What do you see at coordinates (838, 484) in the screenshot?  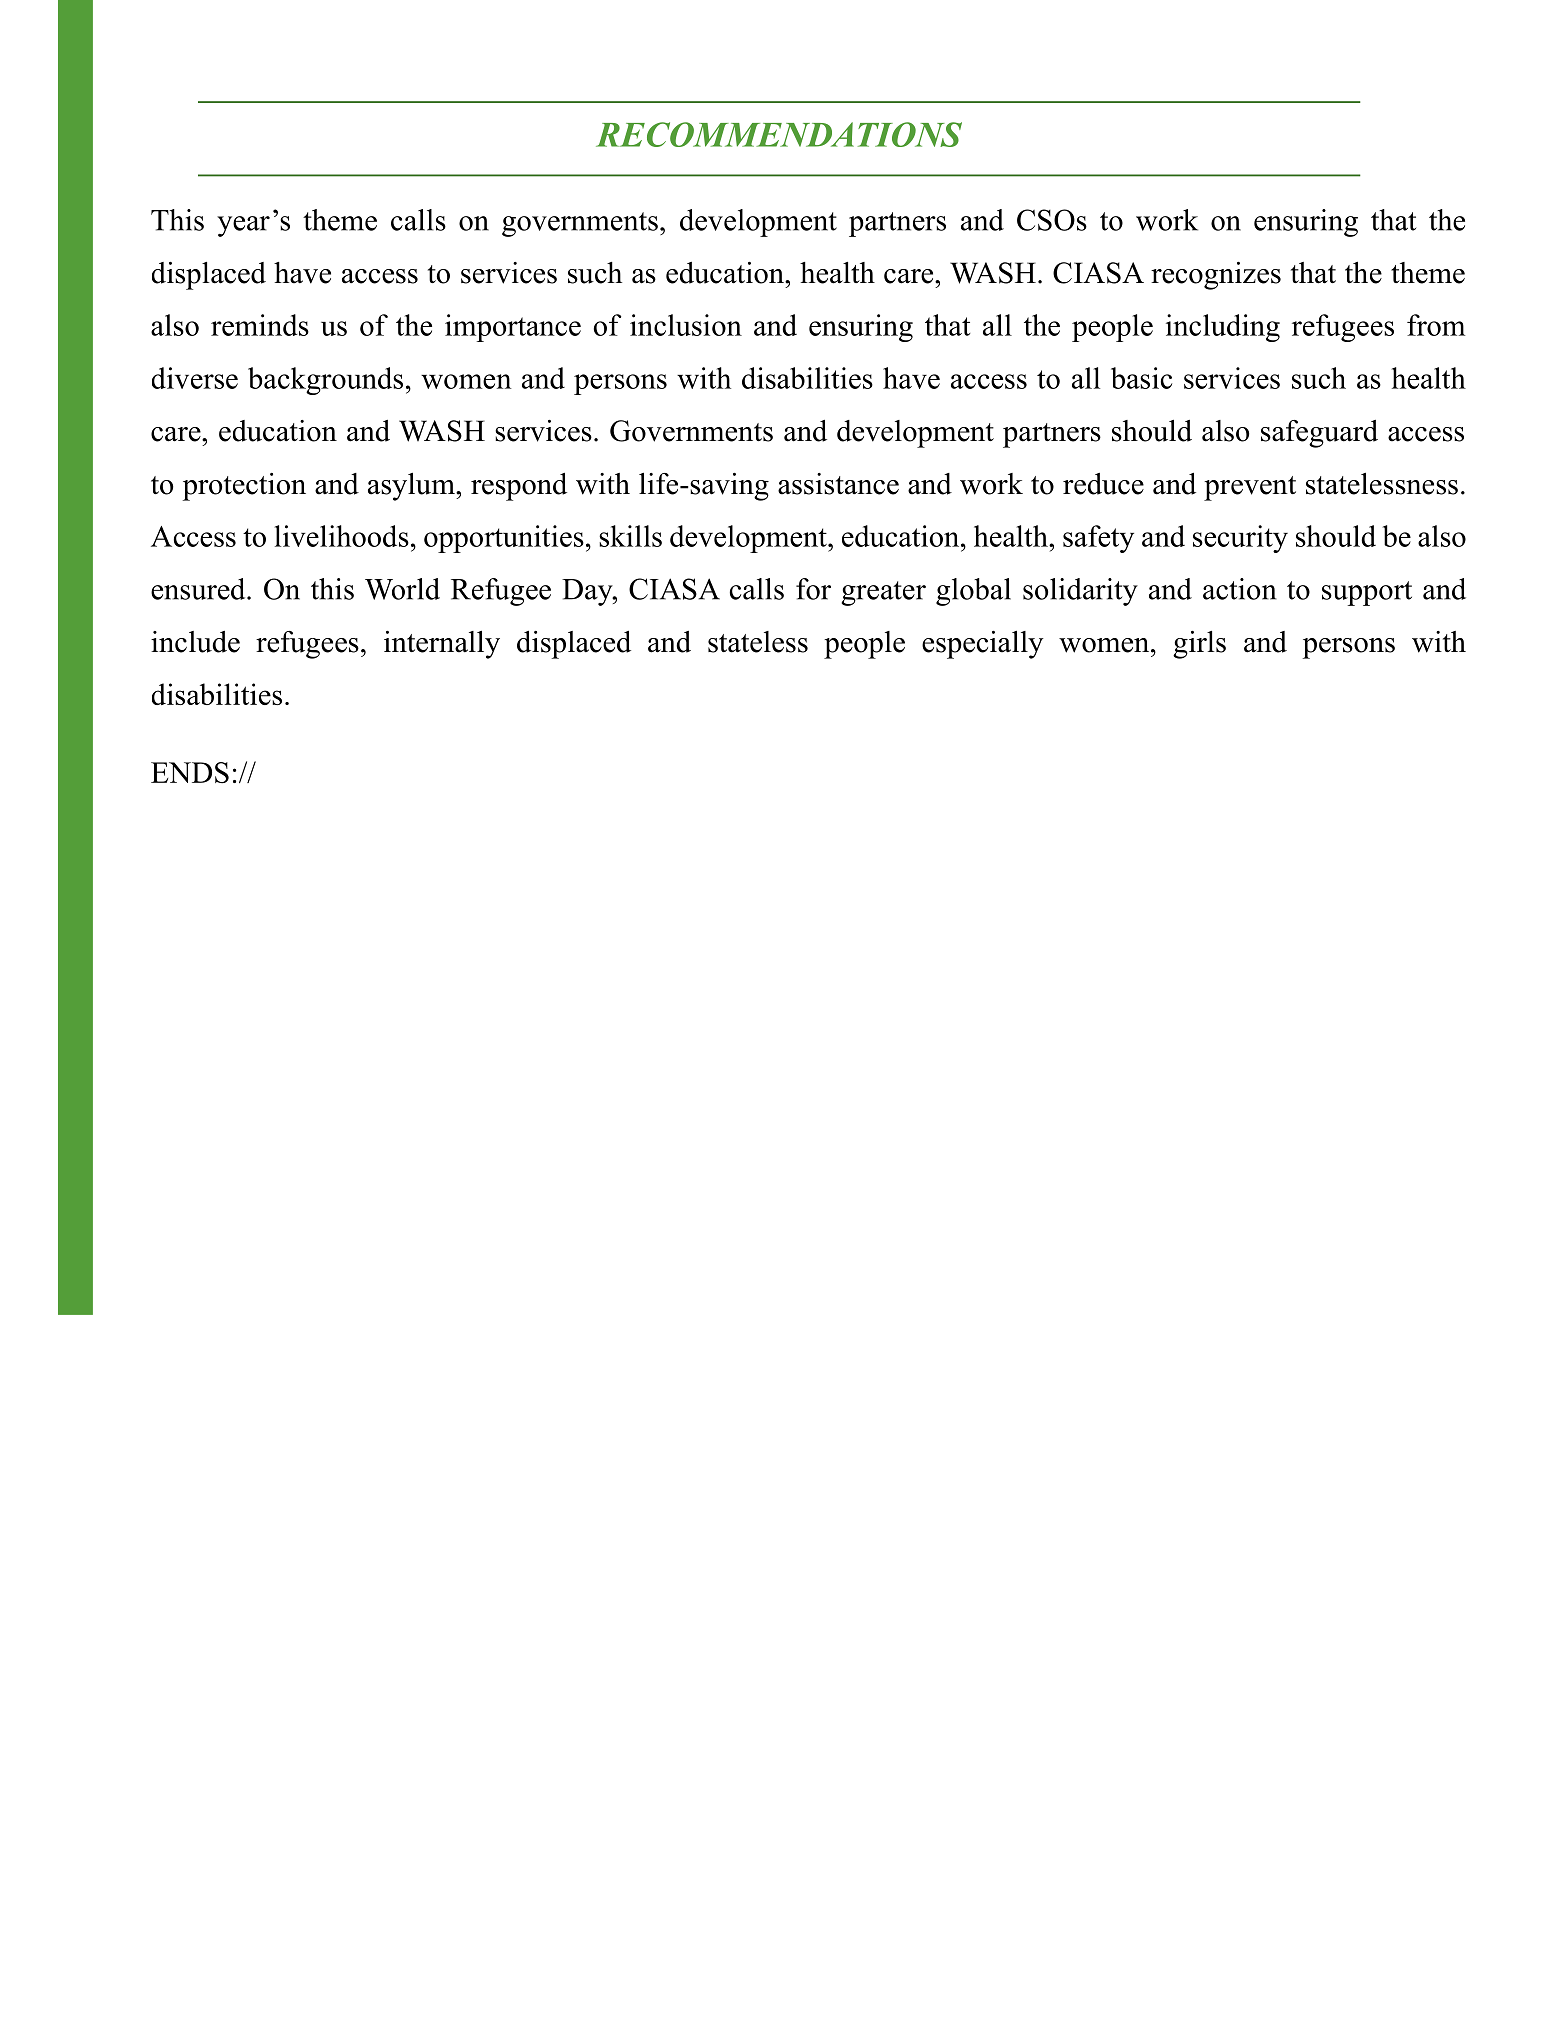 I see `assistance` at bounding box center [838, 484].
